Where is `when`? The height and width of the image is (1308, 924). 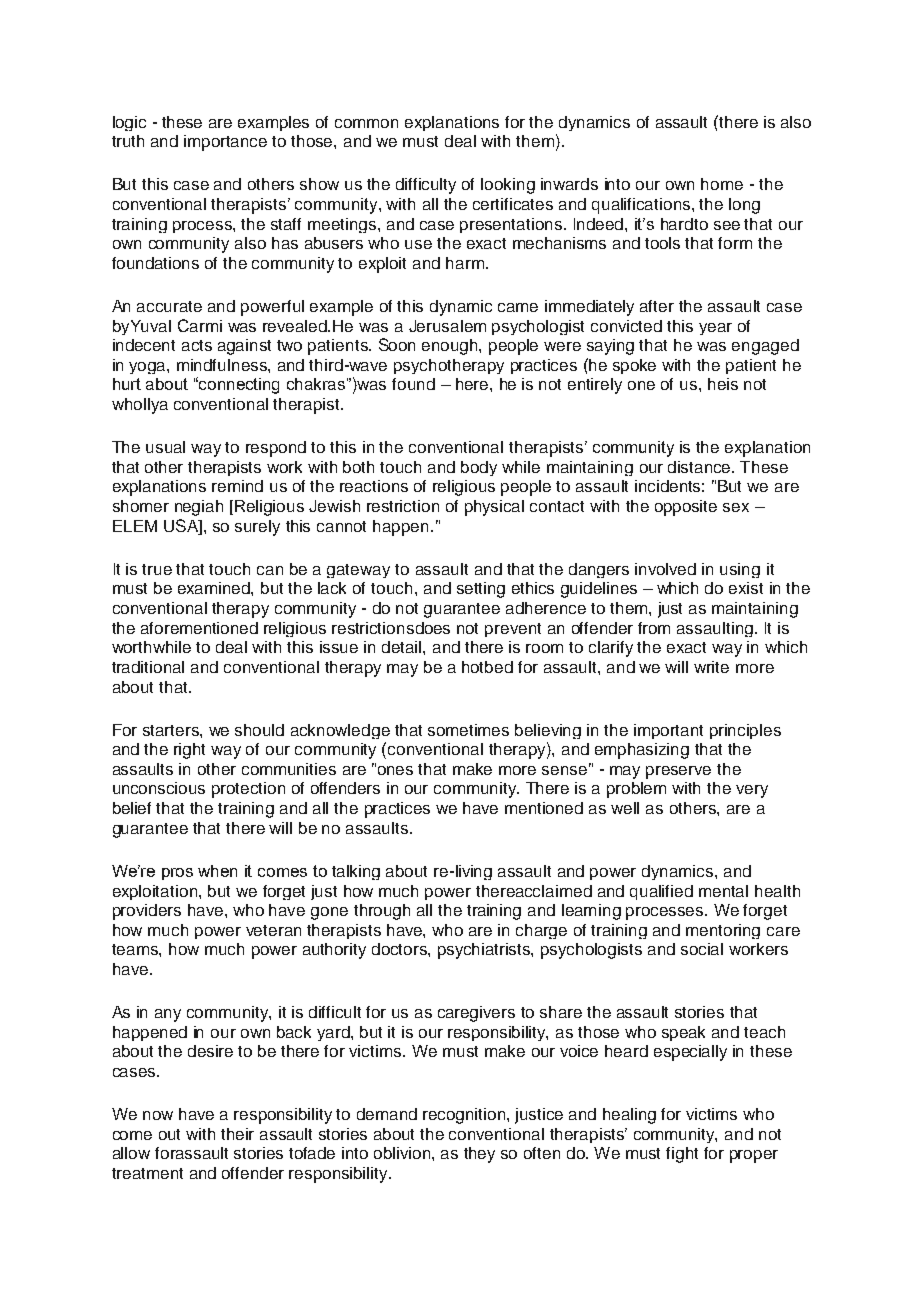 when is located at coordinates (217, 871).
